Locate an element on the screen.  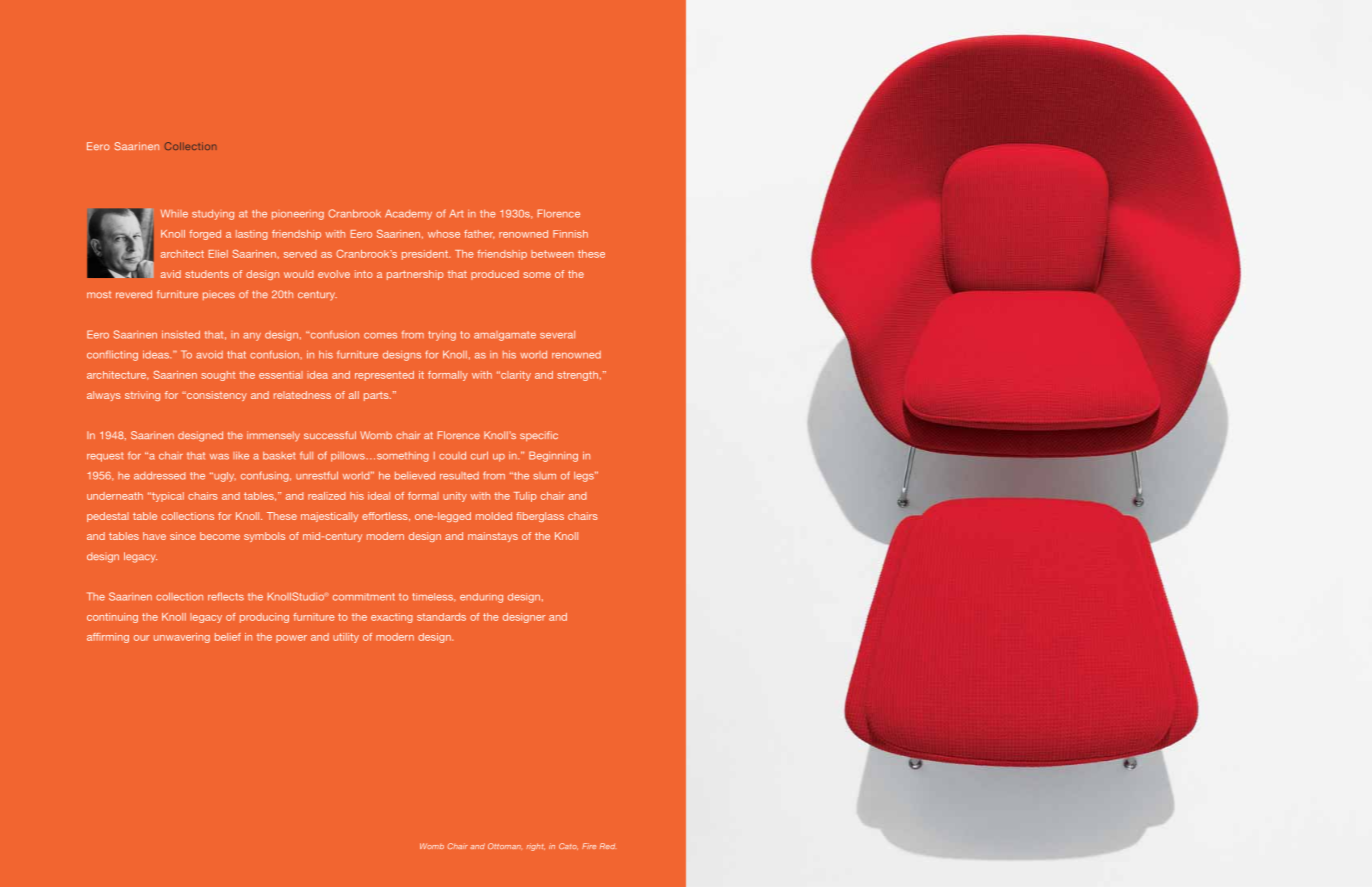
Ottoman is located at coordinates (505, 846).
